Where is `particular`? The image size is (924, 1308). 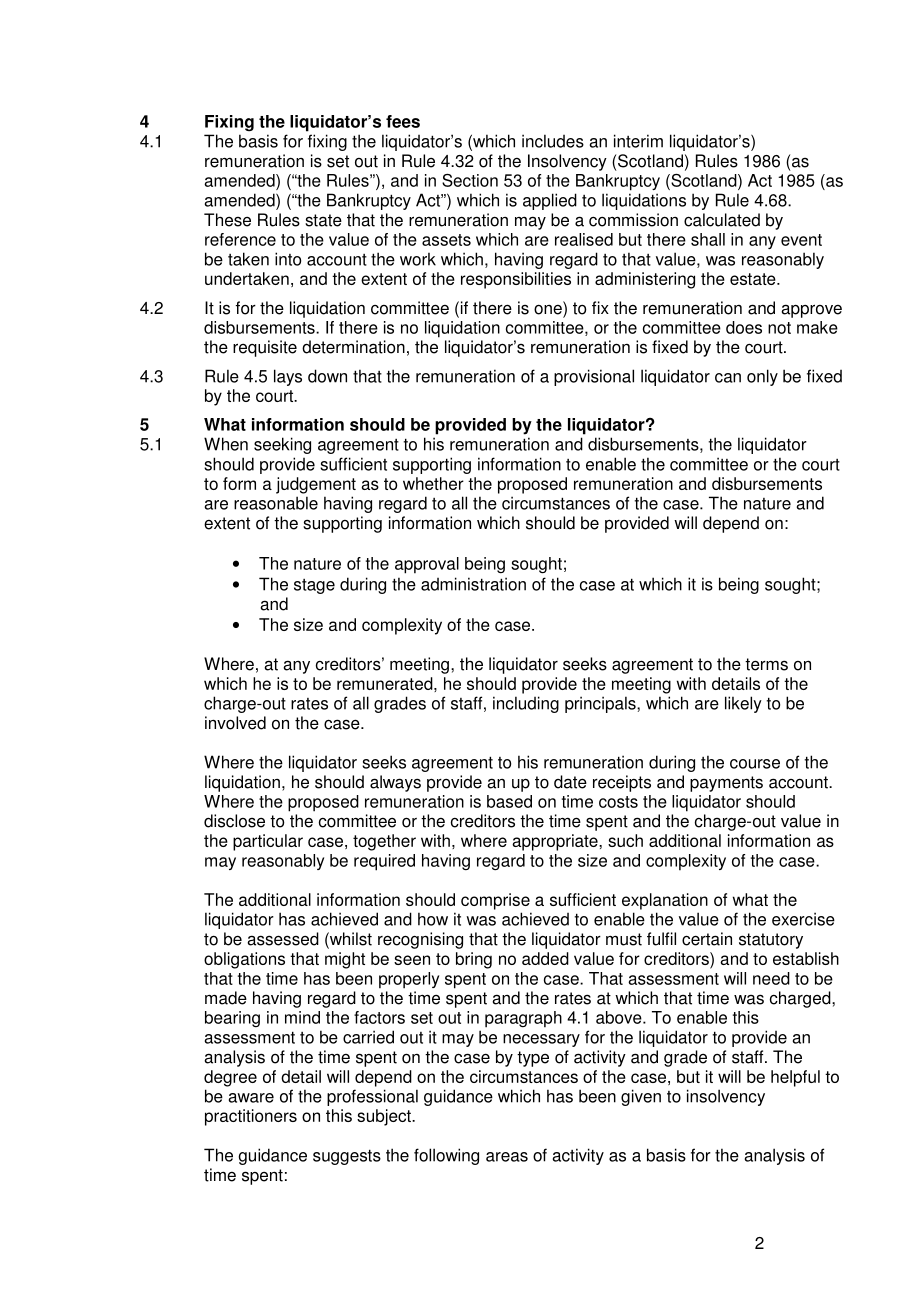
particular is located at coordinates (268, 842).
